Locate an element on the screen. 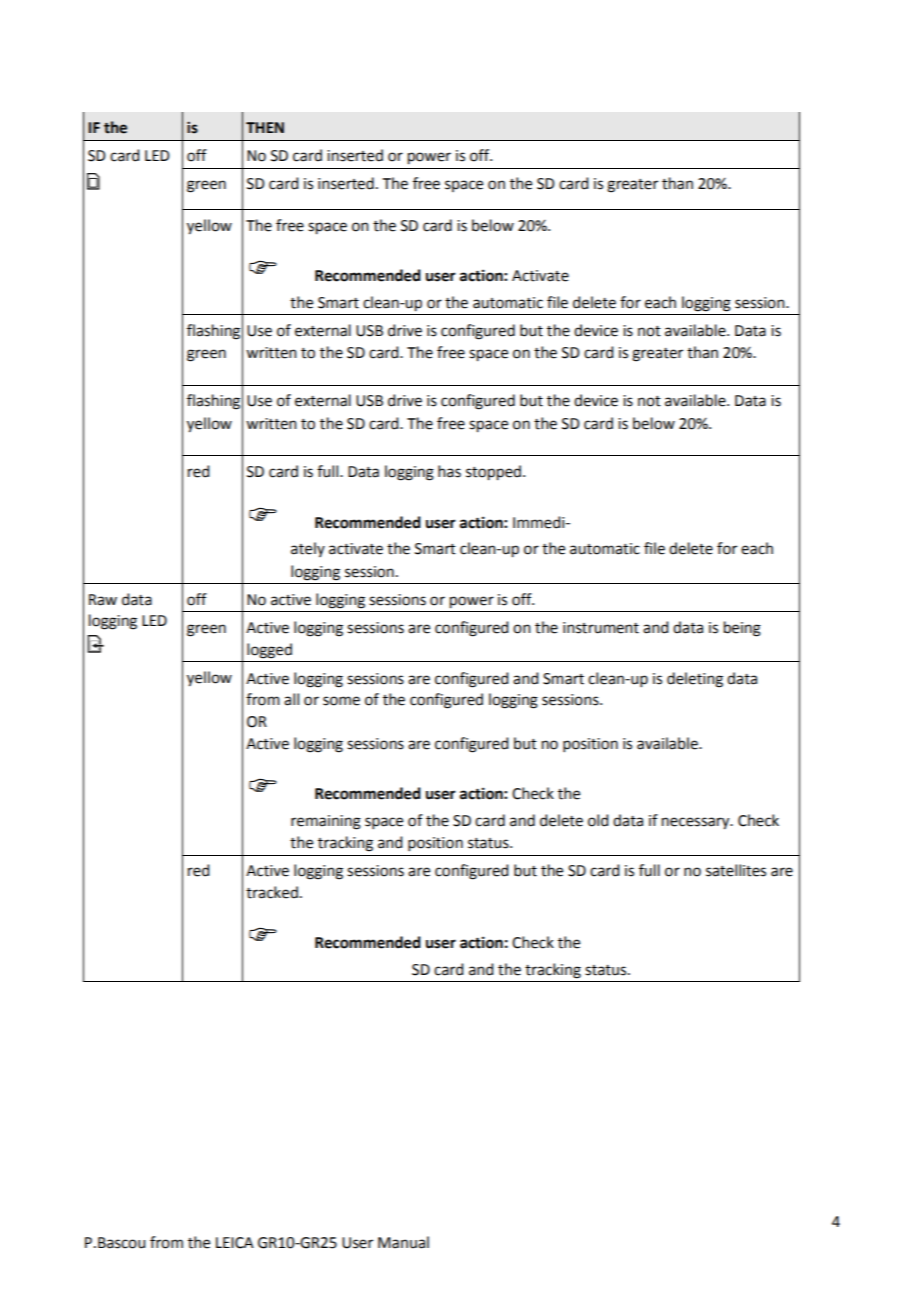  has is located at coordinates (449, 471).
